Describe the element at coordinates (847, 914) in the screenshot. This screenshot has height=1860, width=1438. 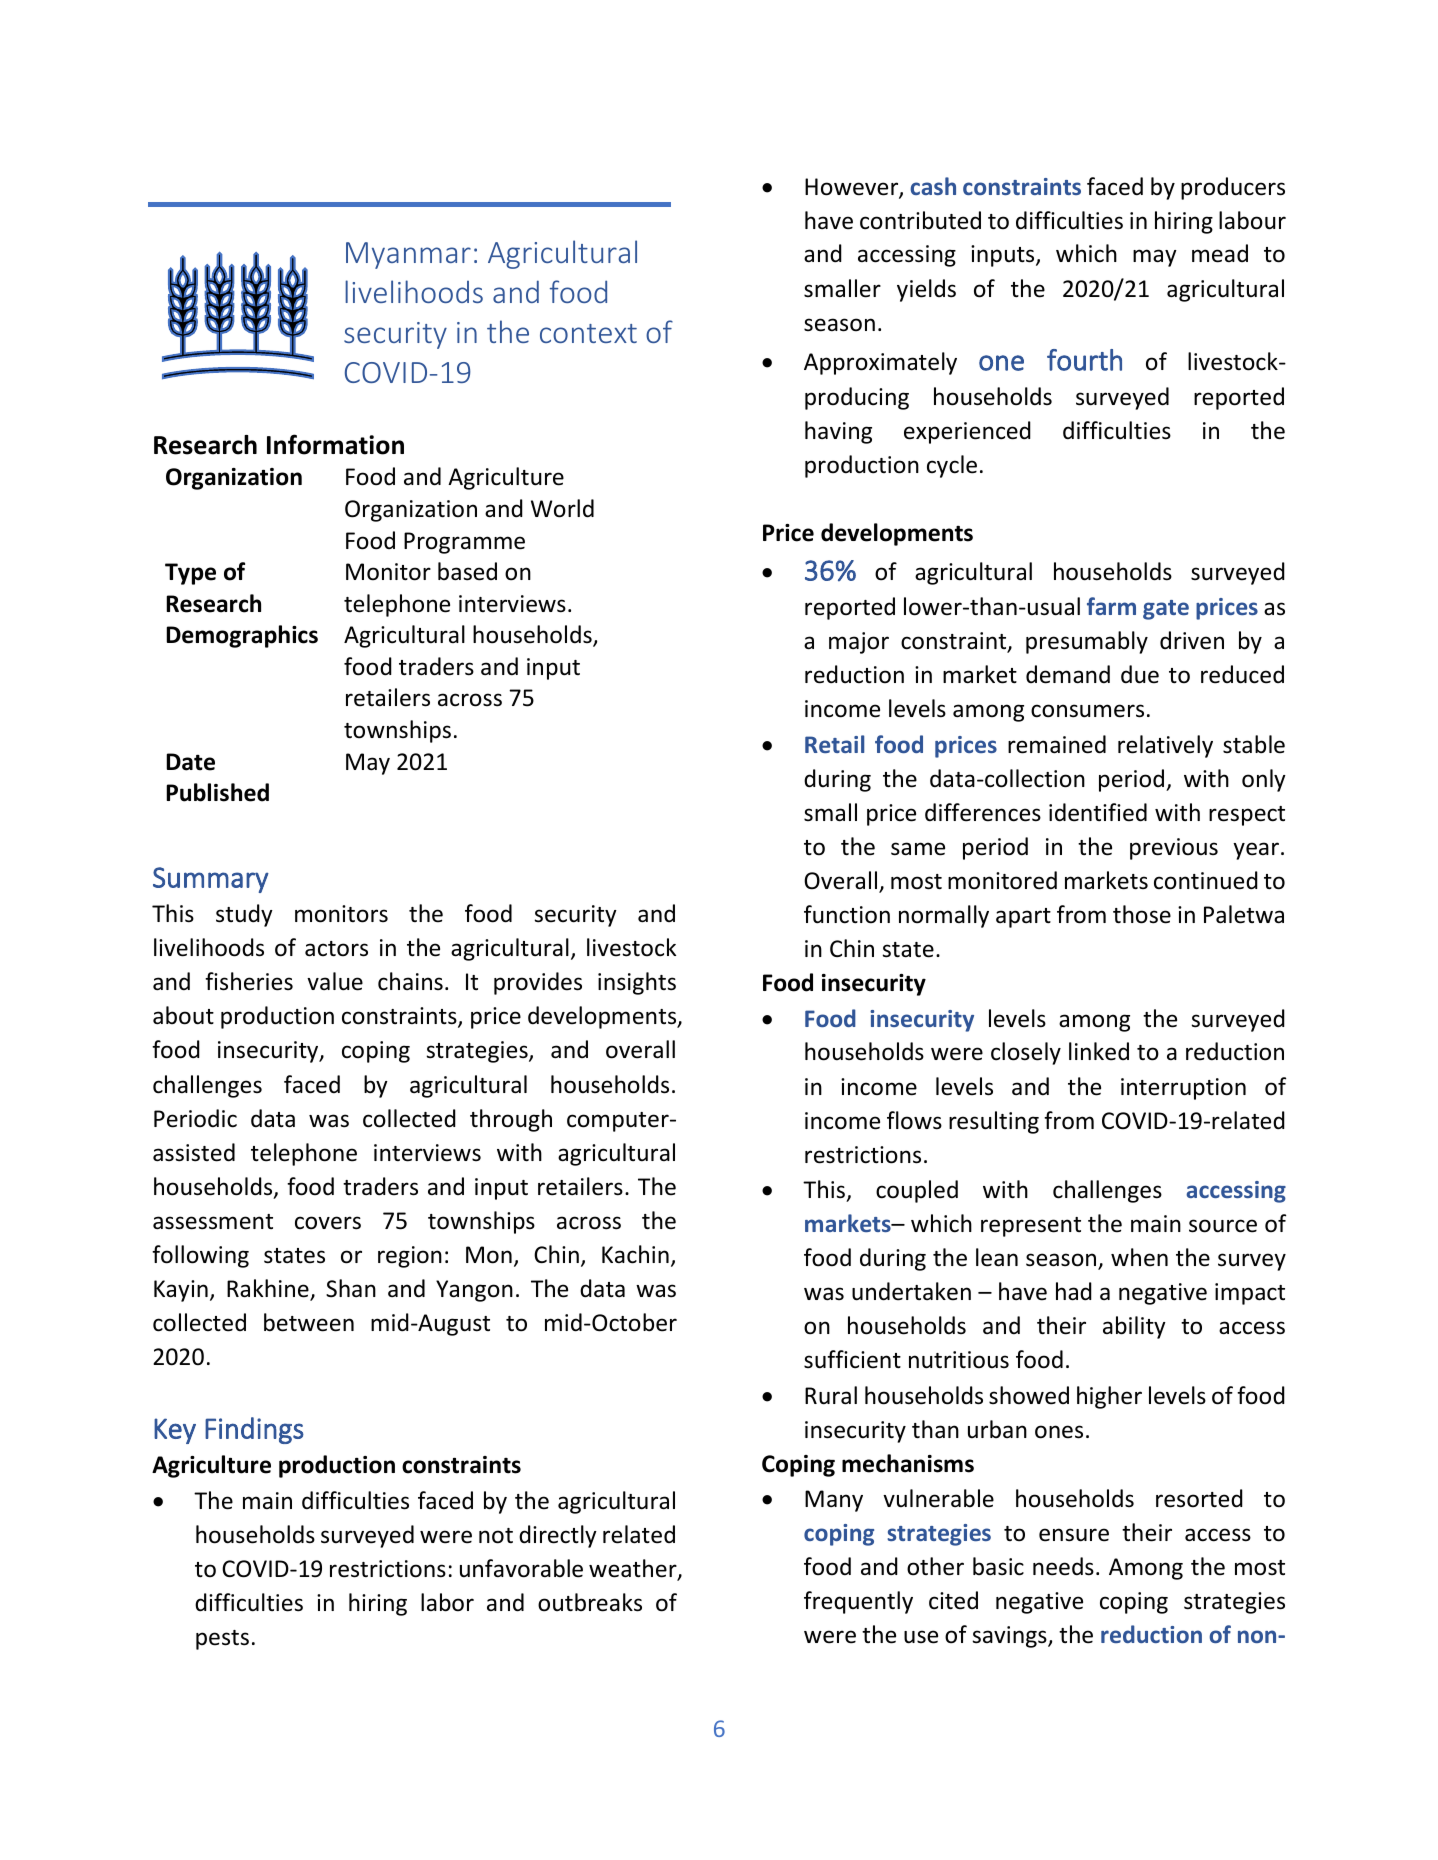
I see `function` at that location.
